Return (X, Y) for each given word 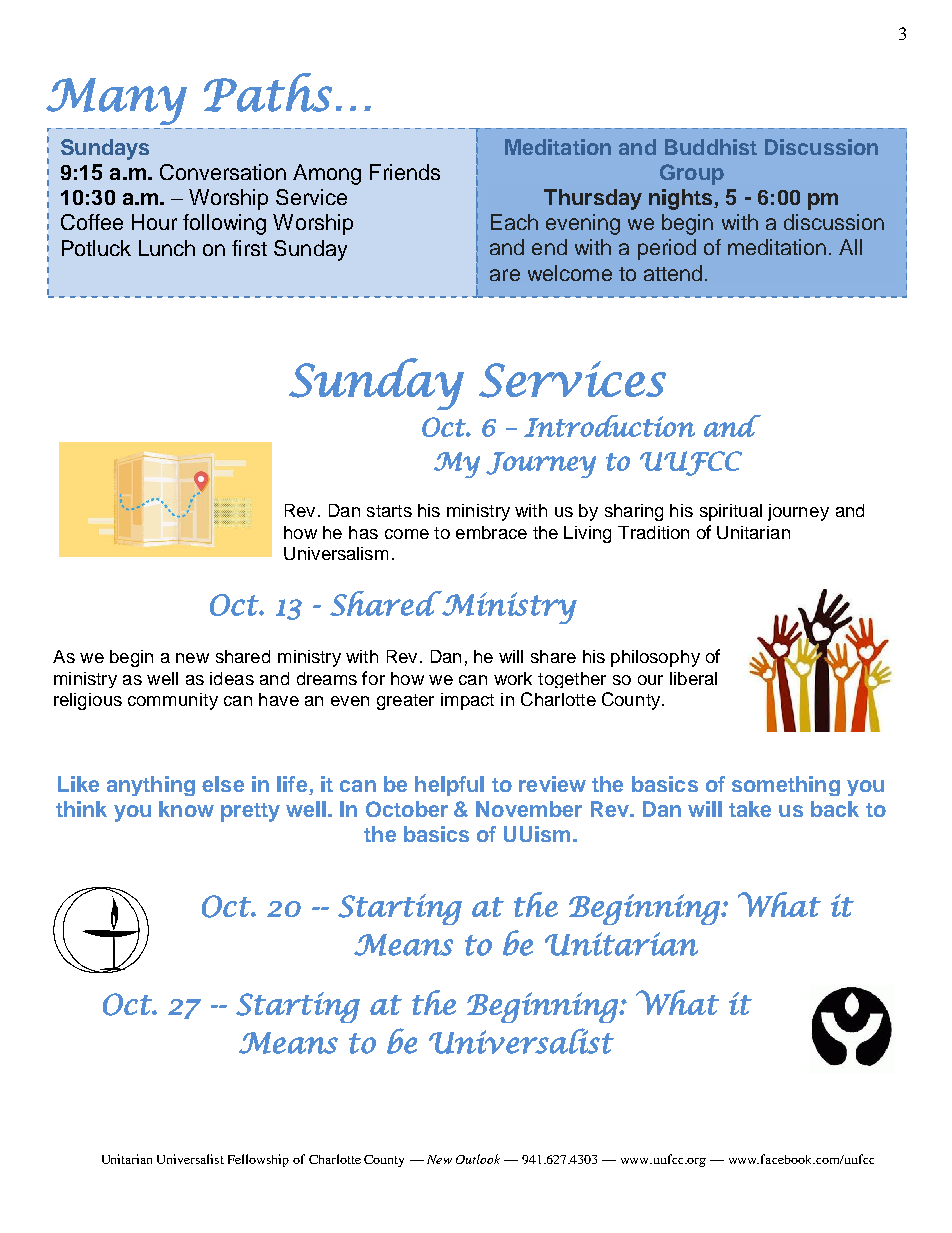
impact (467, 701)
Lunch (167, 248)
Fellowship (258, 1160)
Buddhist (711, 147)
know (186, 809)
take (750, 809)
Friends (405, 172)
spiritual (731, 512)
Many (116, 101)
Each (514, 222)
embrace (491, 532)
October (407, 809)
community (173, 701)
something (786, 786)
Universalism (336, 553)
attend (673, 273)
